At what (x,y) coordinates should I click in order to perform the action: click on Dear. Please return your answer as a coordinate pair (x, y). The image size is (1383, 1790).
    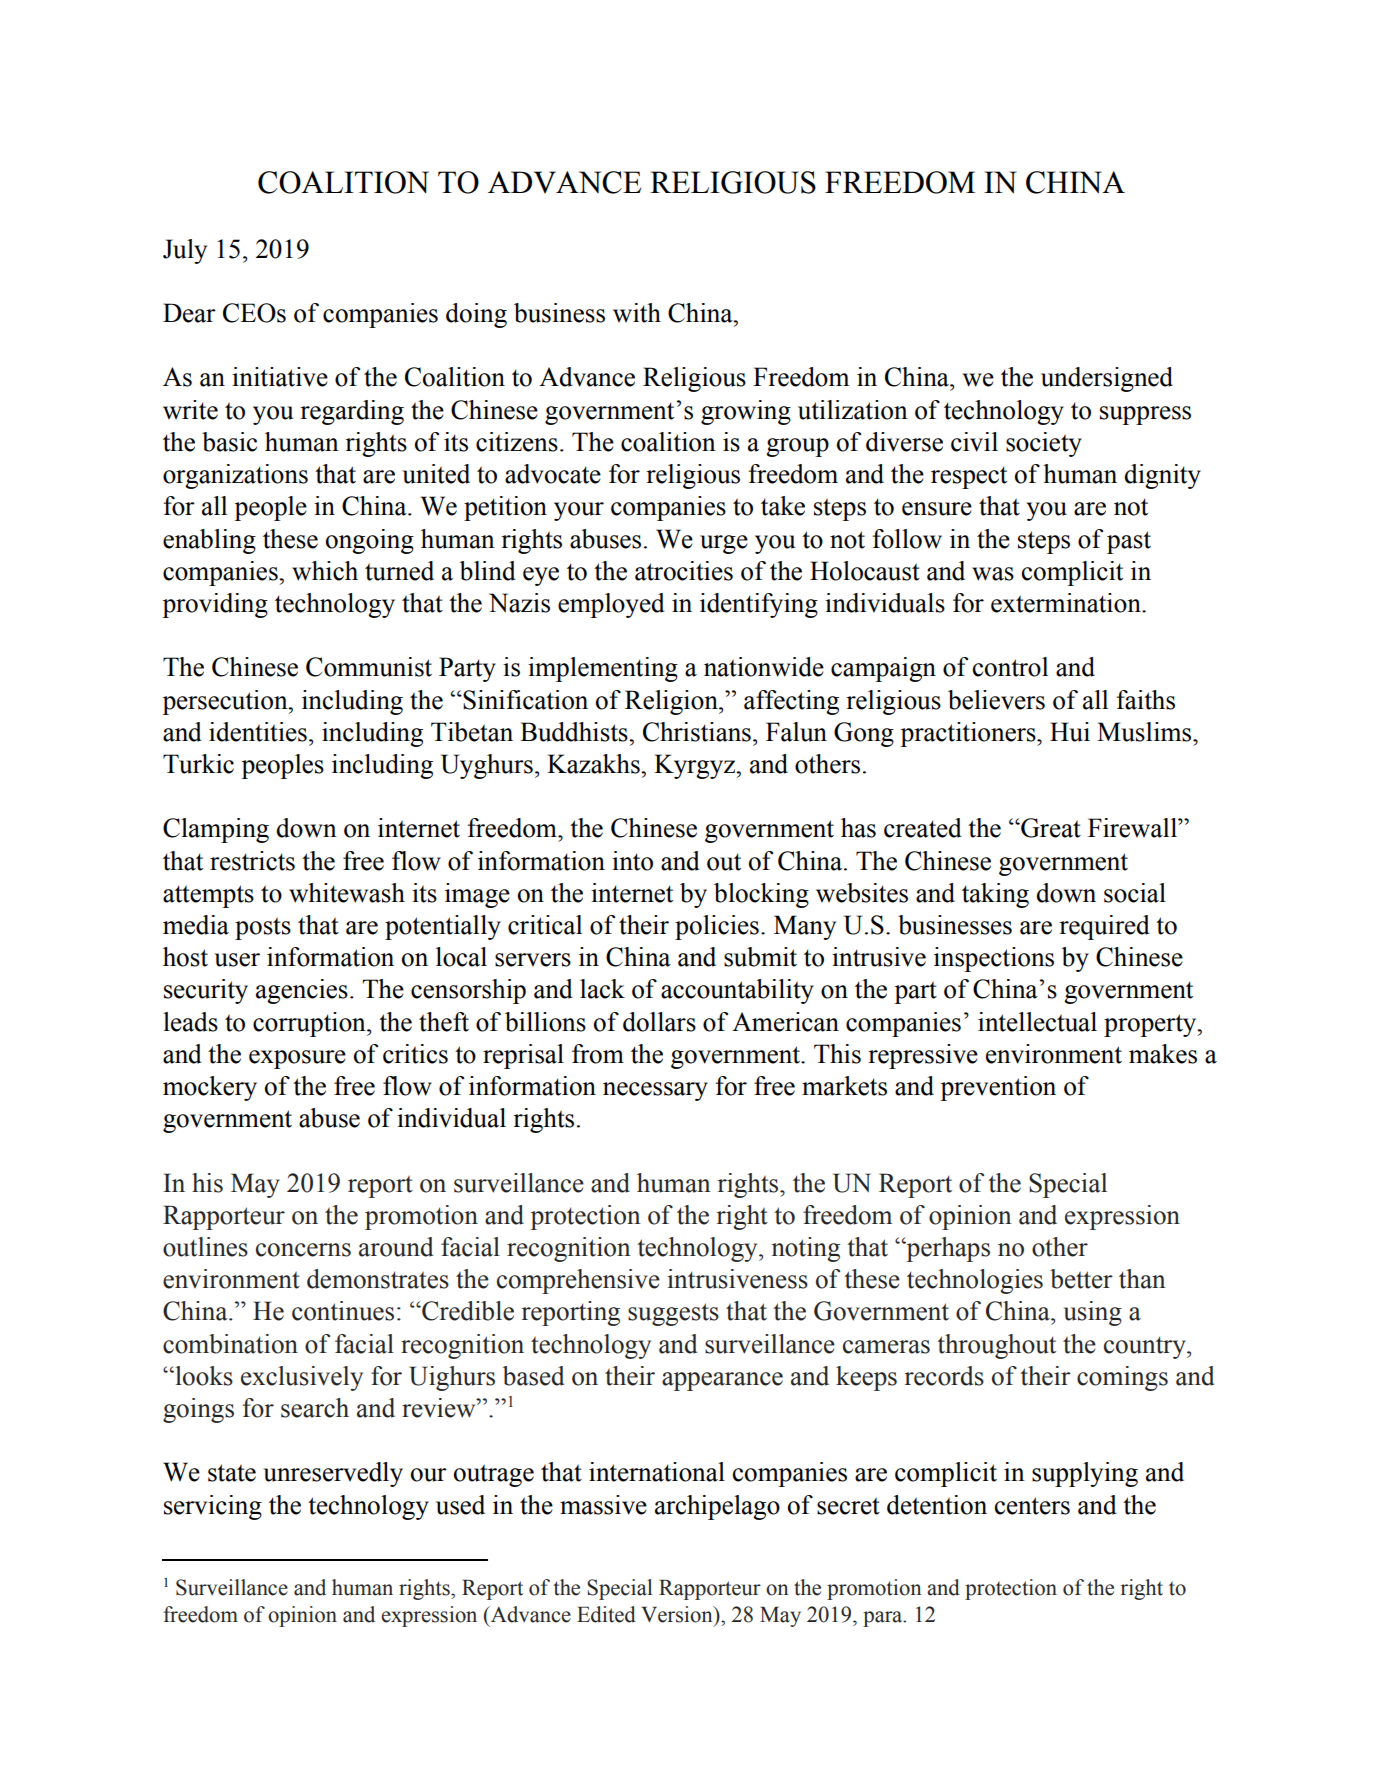
    Looking at the image, I should click on (189, 313).
